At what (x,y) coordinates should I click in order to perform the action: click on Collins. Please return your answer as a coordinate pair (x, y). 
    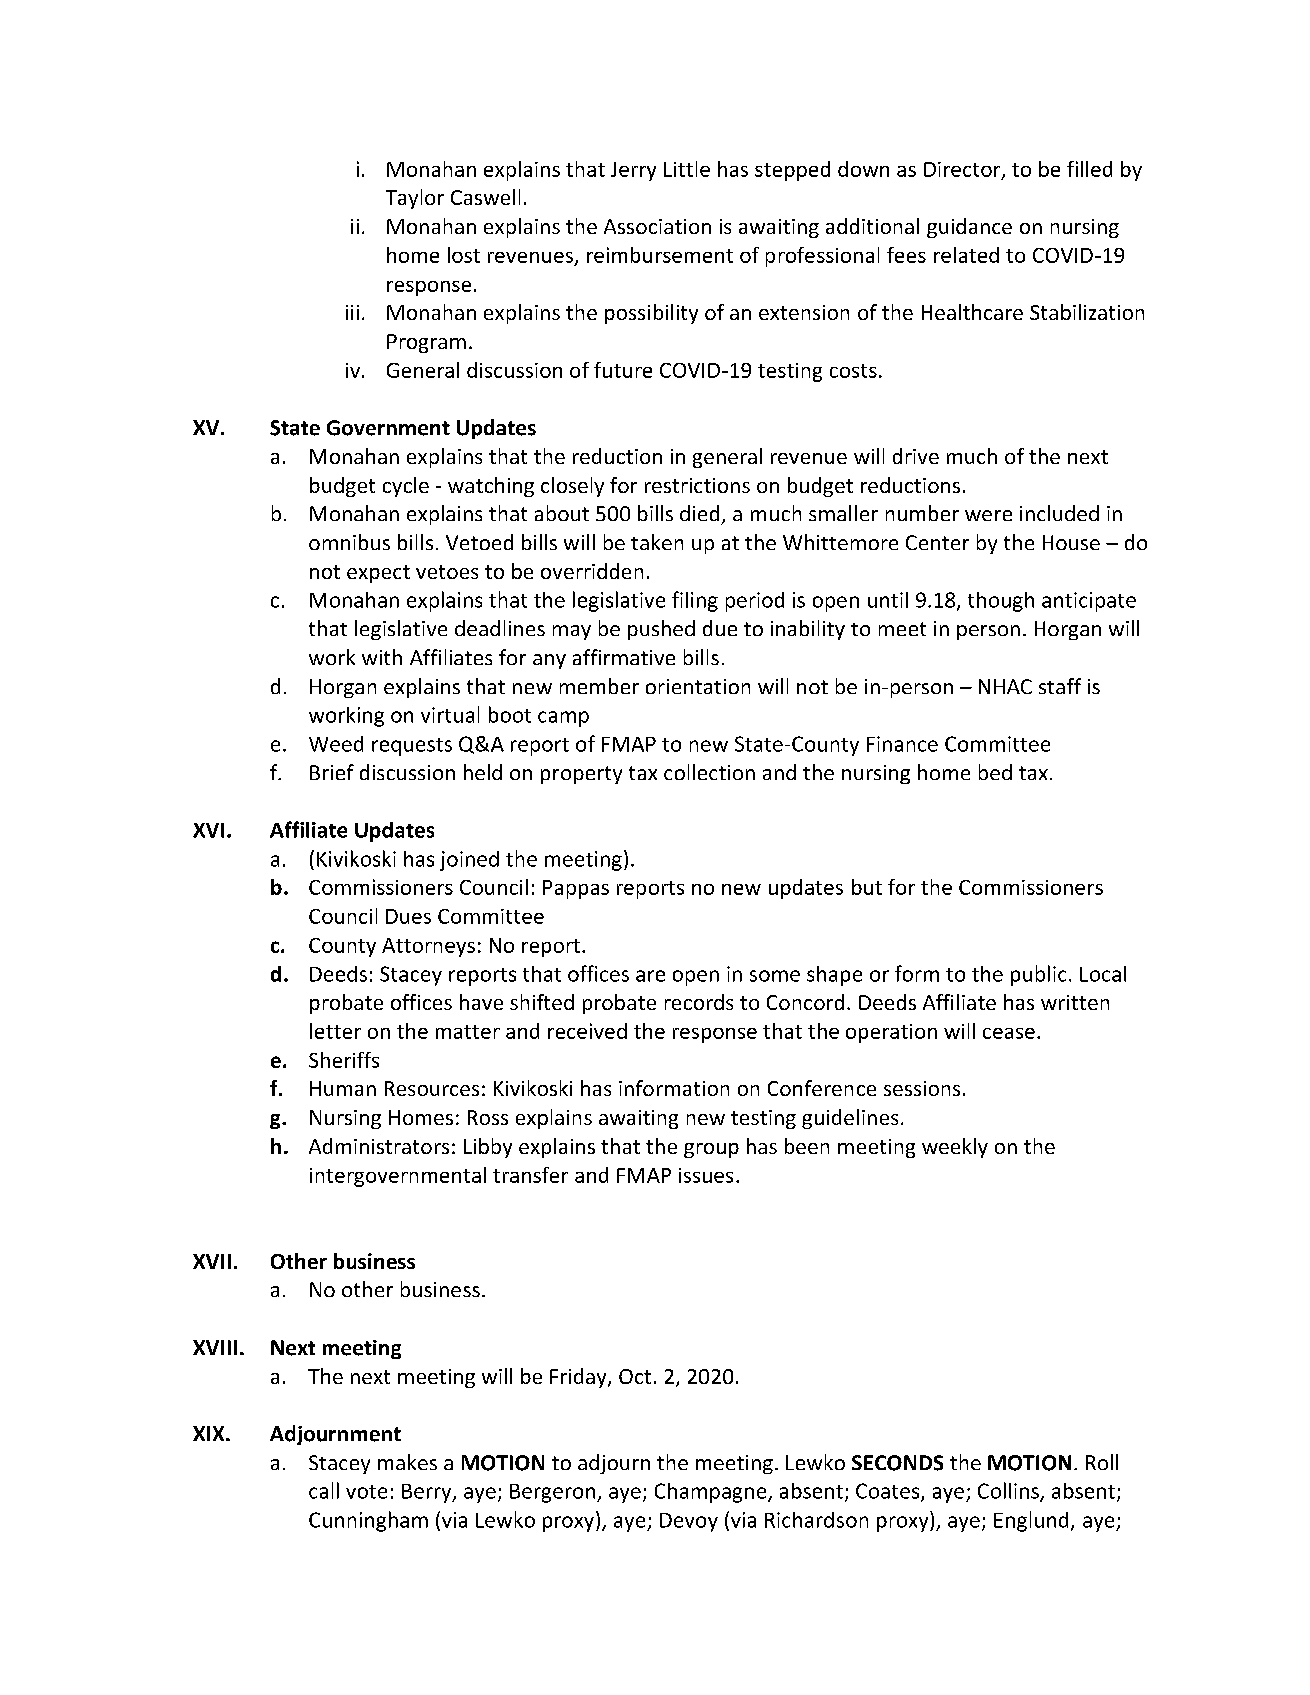
    Looking at the image, I should click on (1009, 1491).
